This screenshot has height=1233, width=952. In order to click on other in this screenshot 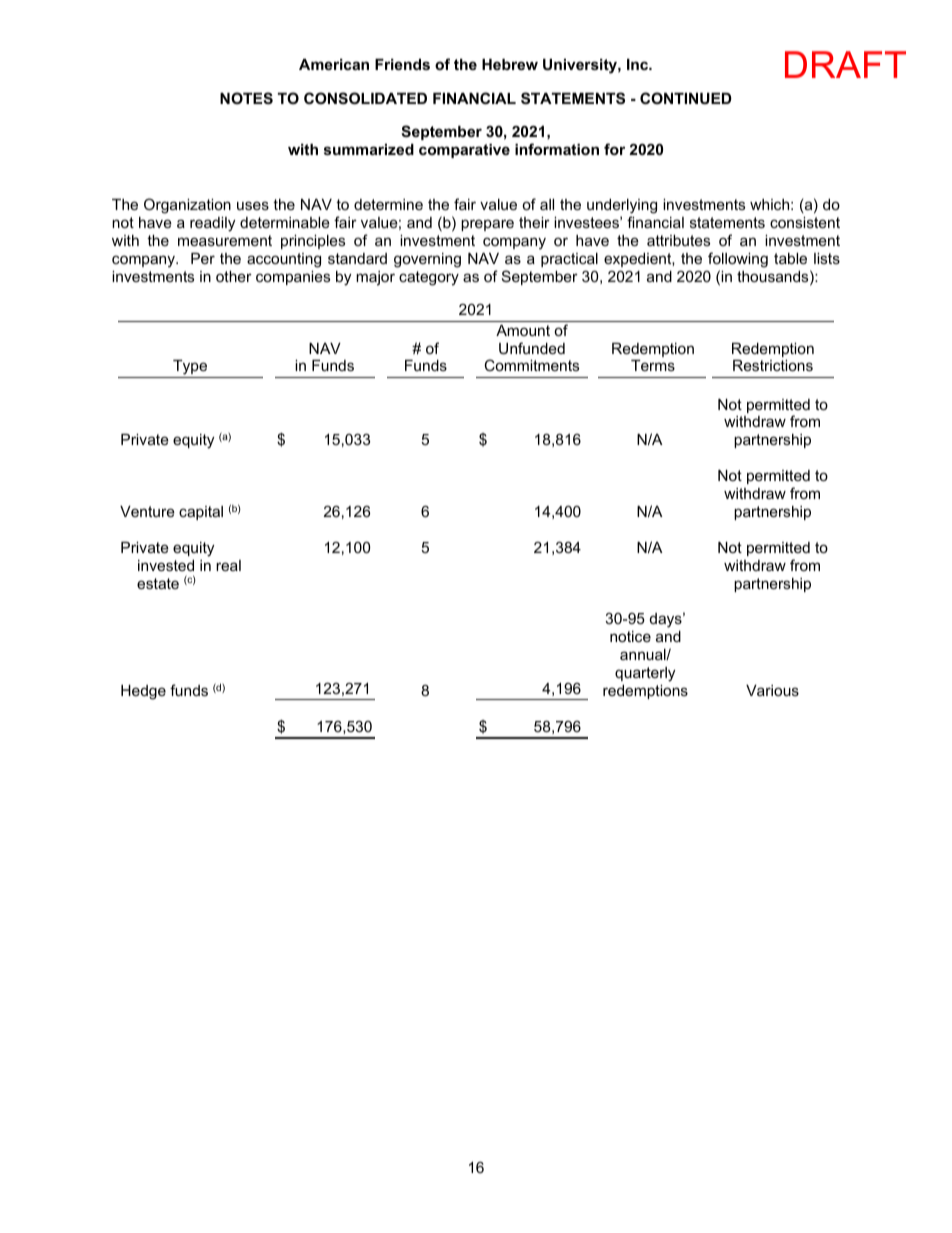, I will do `click(234, 276)`.
